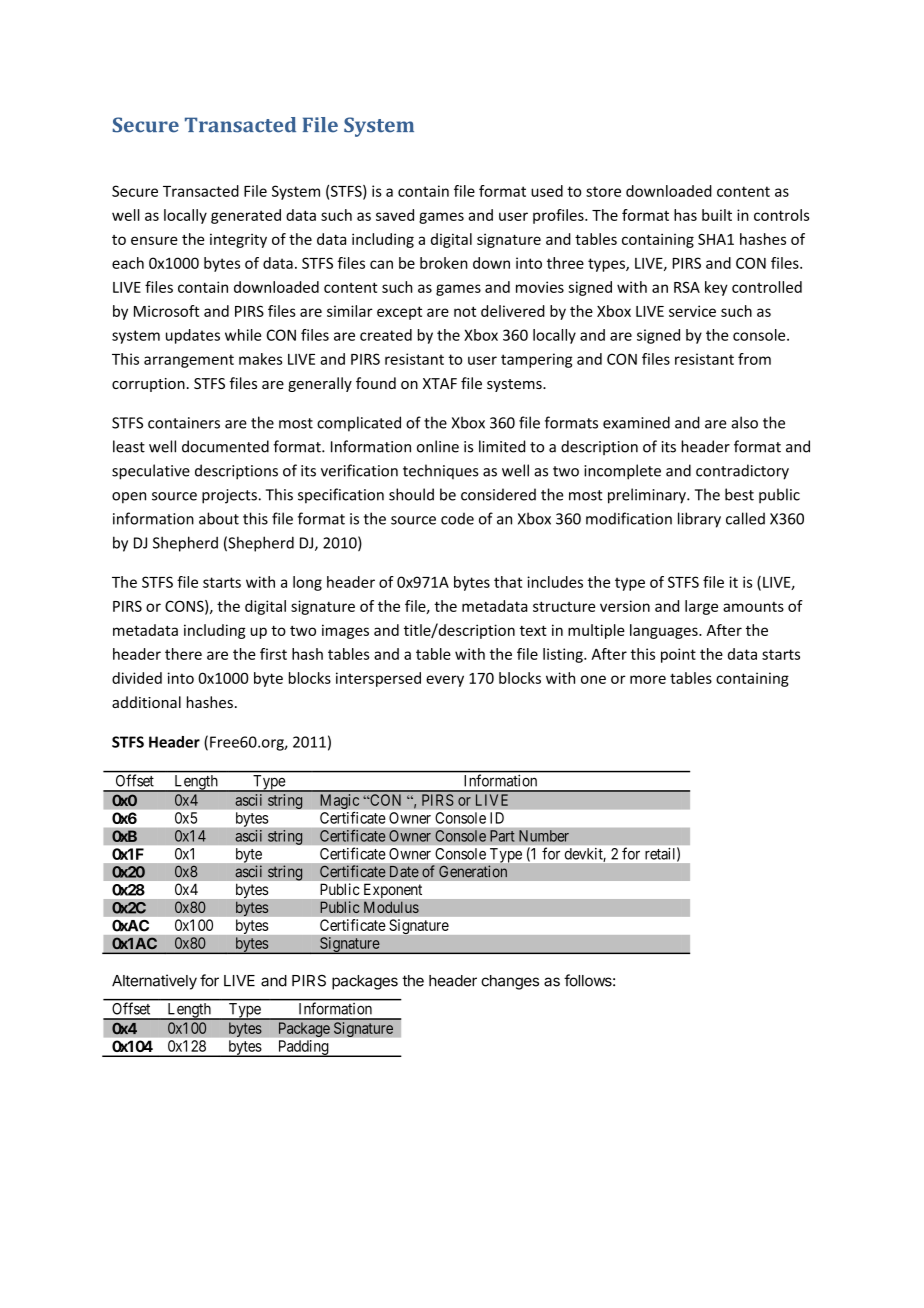  Describe the element at coordinates (146, 702) in the image. I see `additional` at that location.
